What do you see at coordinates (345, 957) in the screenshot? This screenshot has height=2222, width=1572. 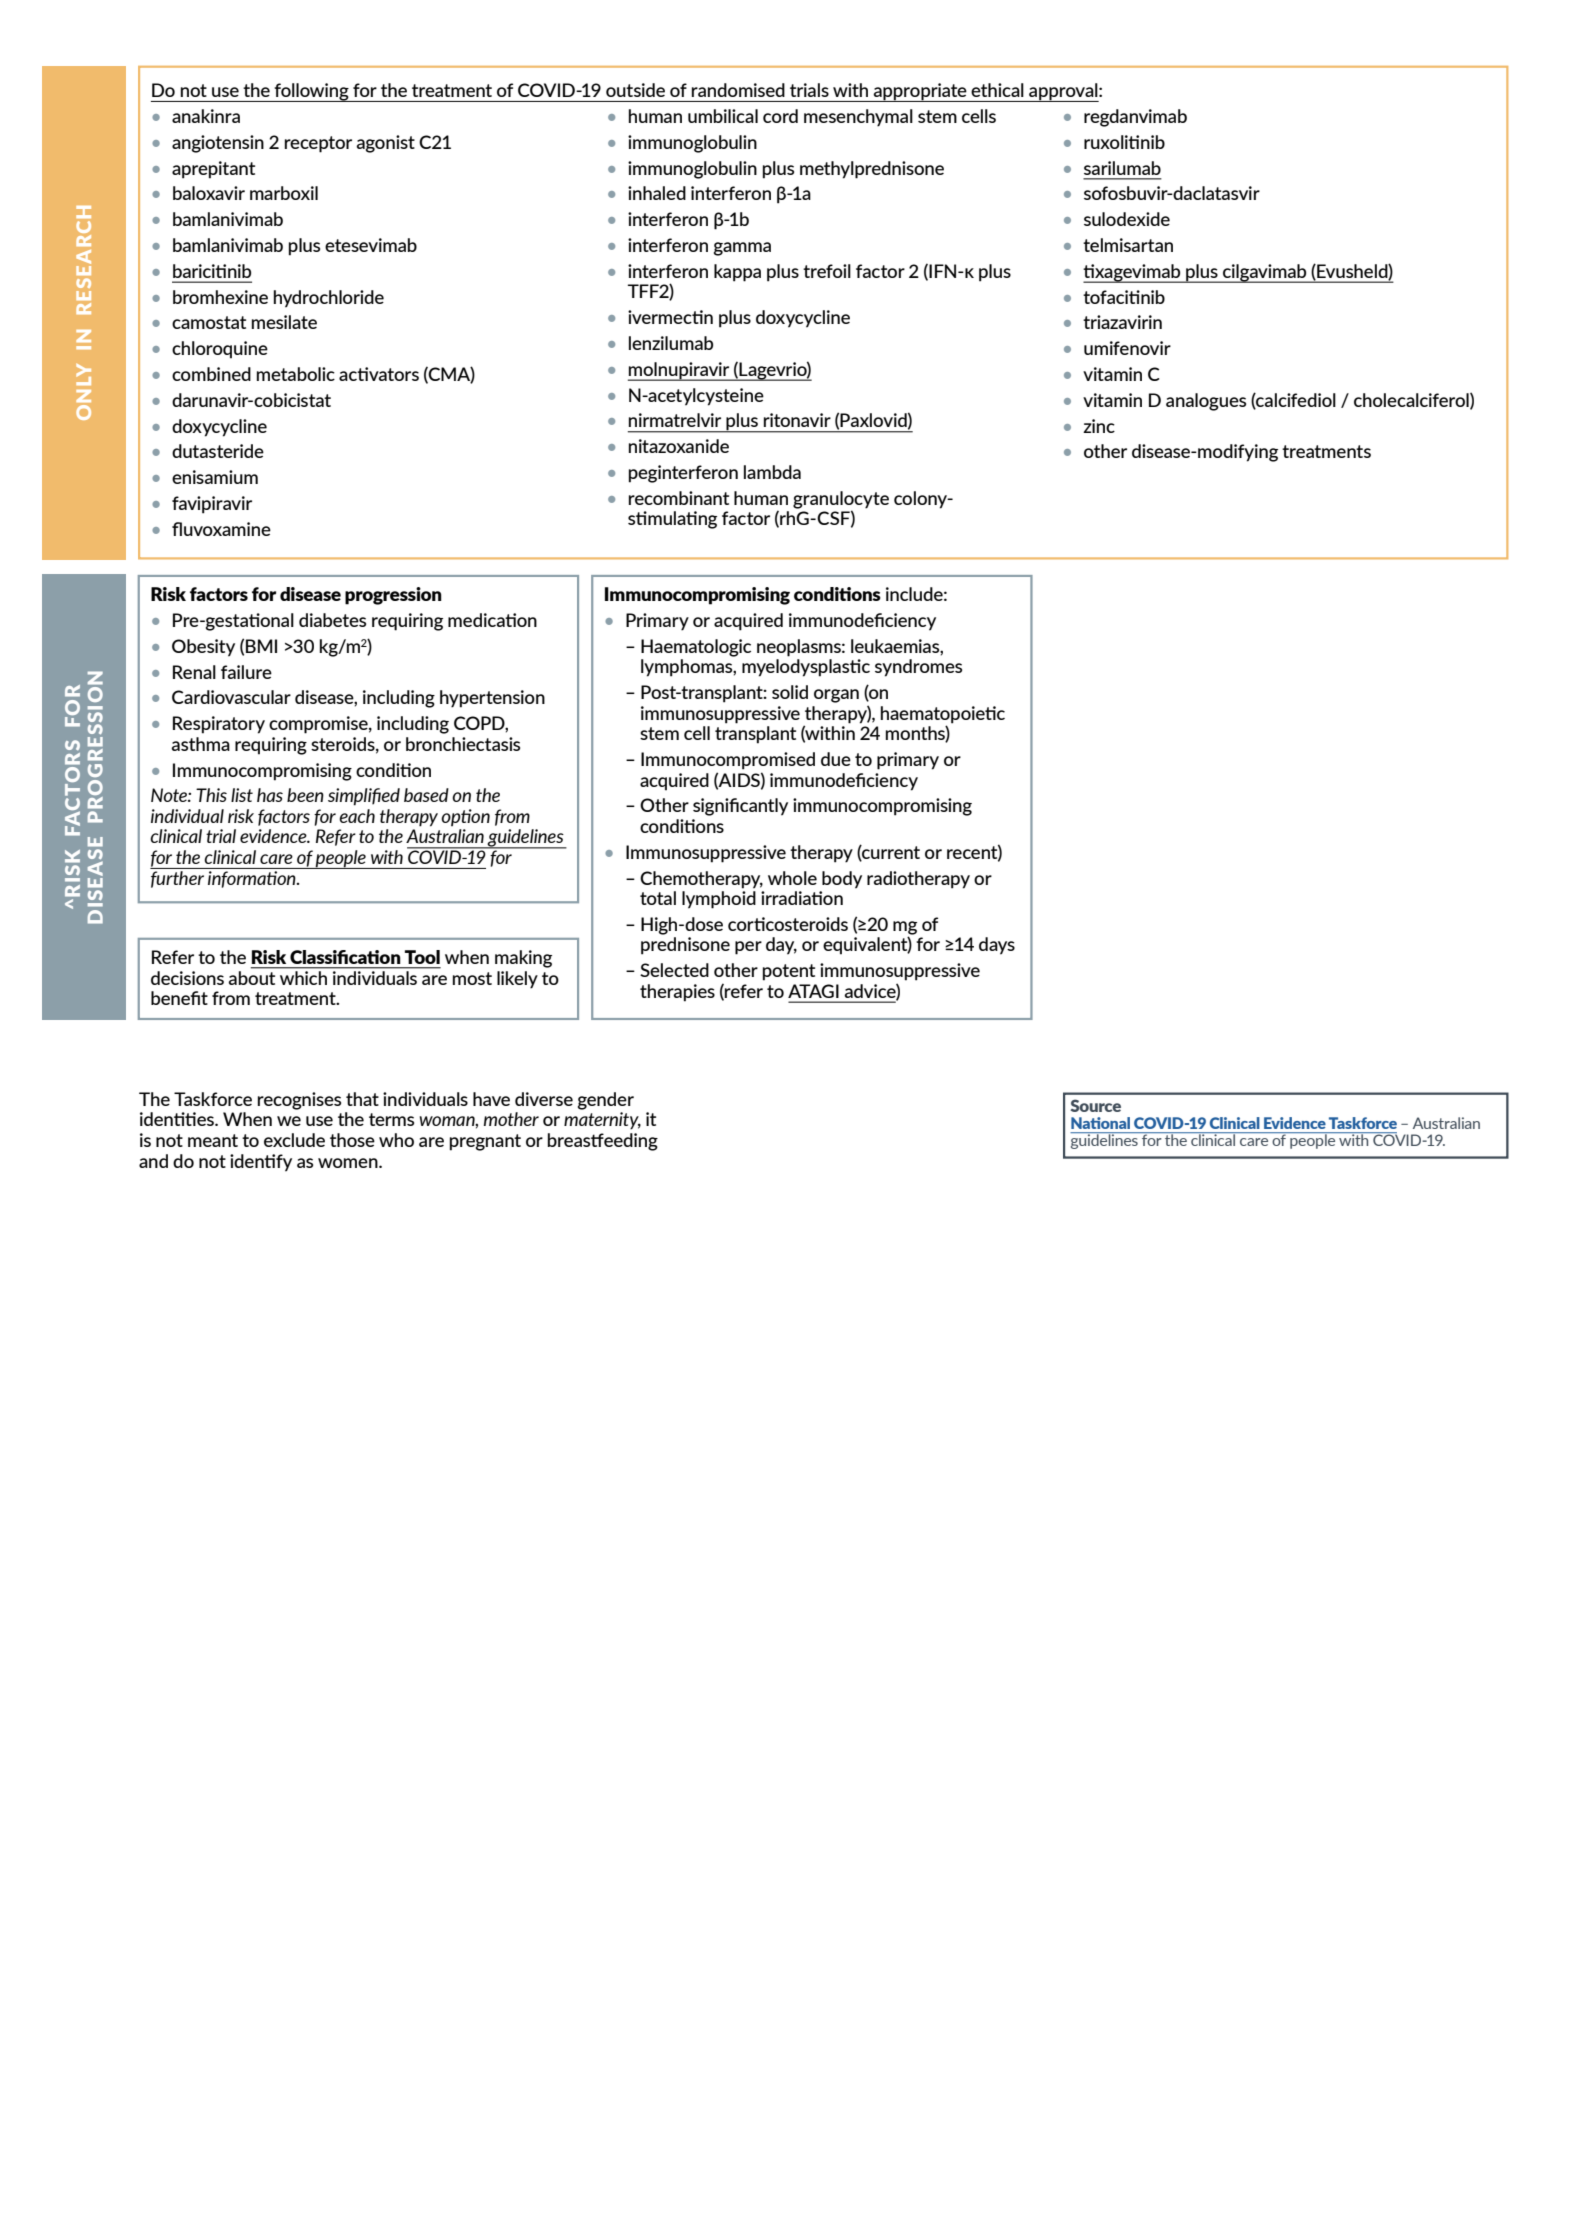 I see `Classification` at bounding box center [345, 957].
